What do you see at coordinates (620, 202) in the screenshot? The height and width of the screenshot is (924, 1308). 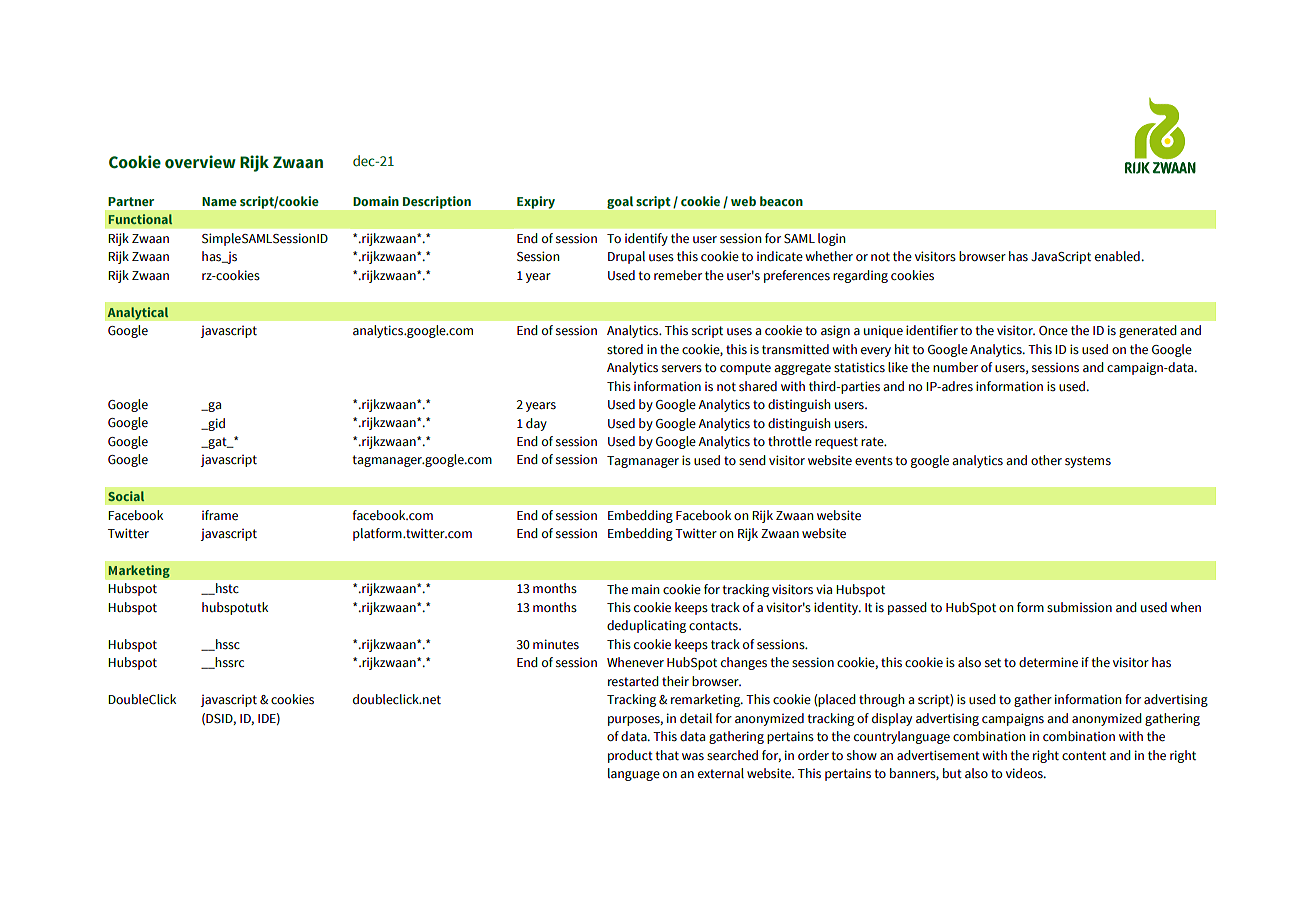 I see `goal` at bounding box center [620, 202].
